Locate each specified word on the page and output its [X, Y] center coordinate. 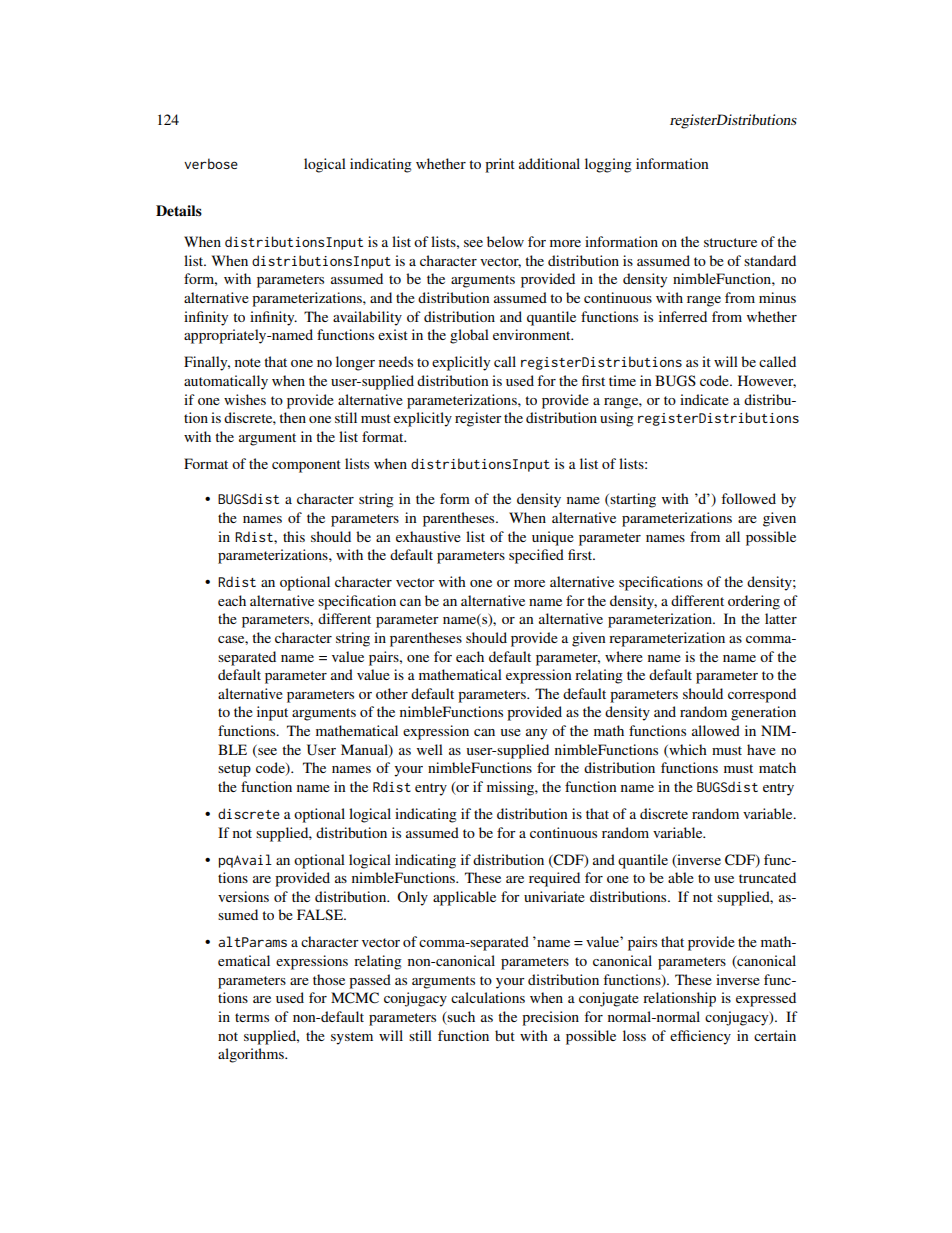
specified [536, 556]
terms [252, 1017]
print [500, 165]
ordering [754, 602]
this [294, 536]
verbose [211, 163]
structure [730, 242]
